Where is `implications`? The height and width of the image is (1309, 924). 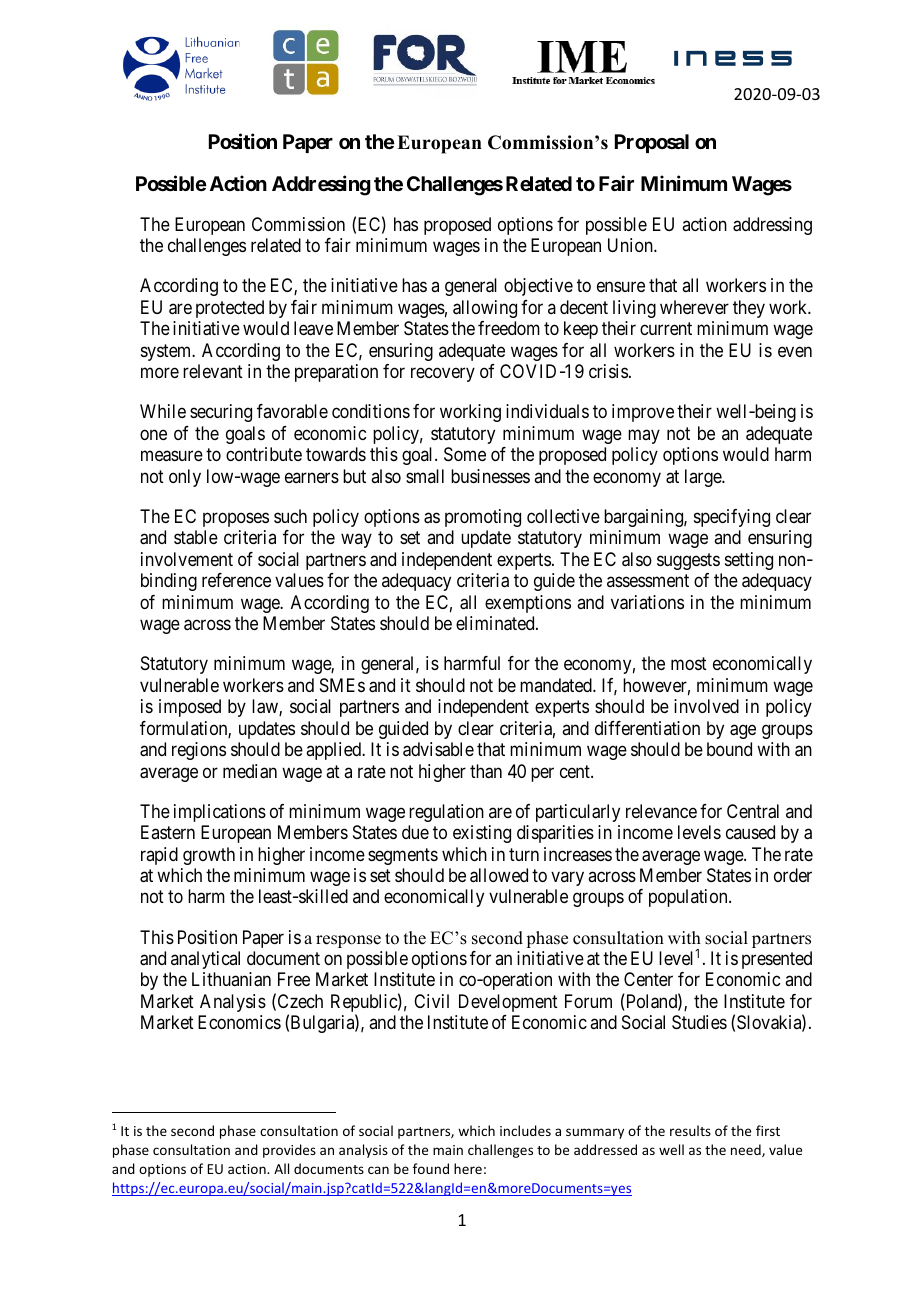 implications is located at coordinates (220, 813).
